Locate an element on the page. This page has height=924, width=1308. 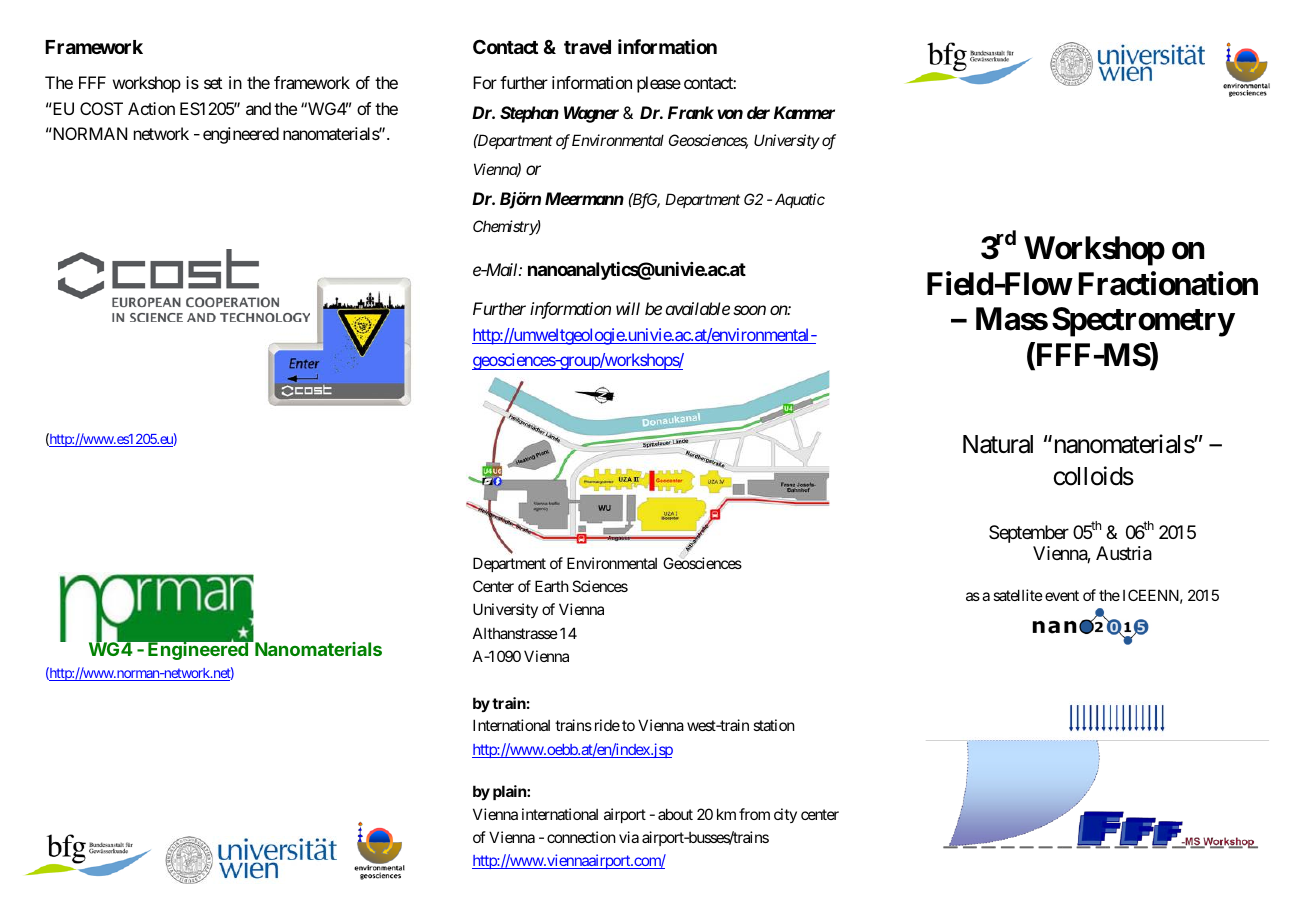
please is located at coordinates (659, 84).
